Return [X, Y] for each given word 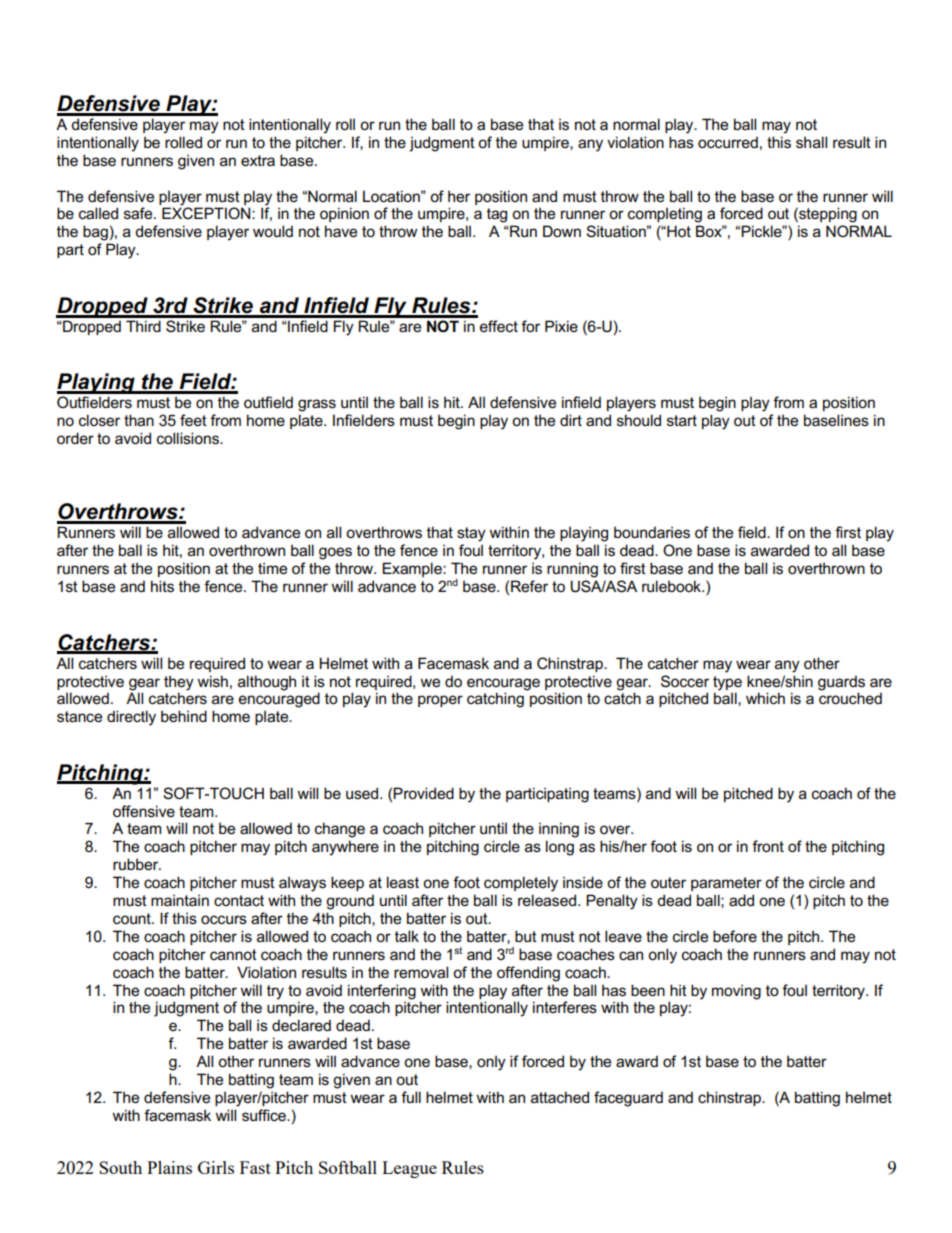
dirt [571, 420]
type [727, 683]
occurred [728, 142]
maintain [180, 900]
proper [440, 701]
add [741, 900]
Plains [169, 1167]
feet [193, 420]
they [179, 683]
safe [139, 213]
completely [521, 884]
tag [497, 215]
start [682, 420]
